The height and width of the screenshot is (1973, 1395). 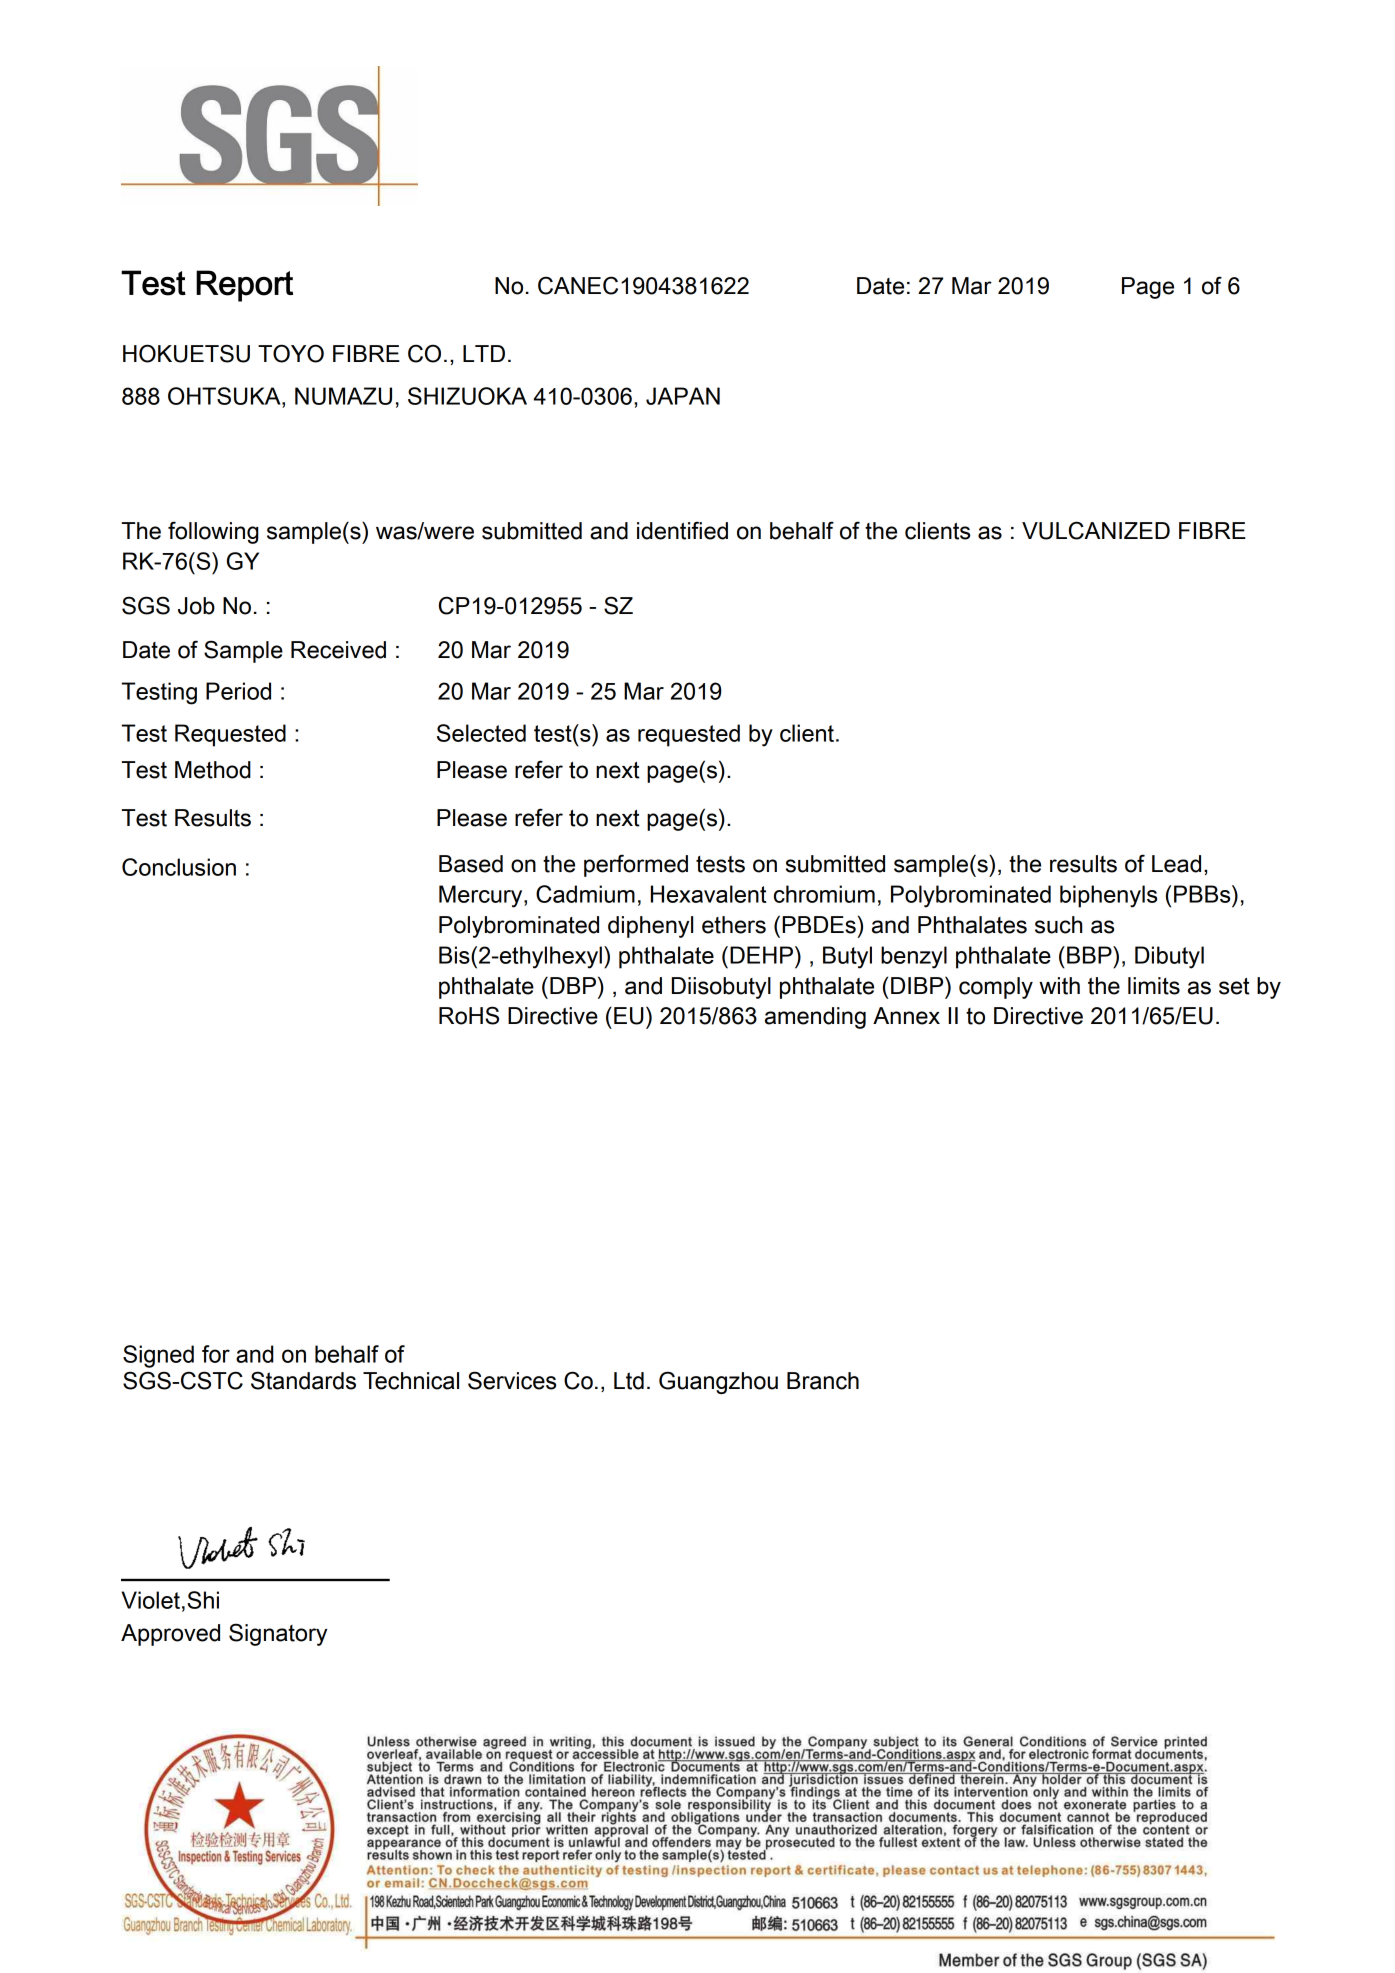 What do you see at coordinates (1090, 955) in the screenshot?
I see `BBP` at bounding box center [1090, 955].
